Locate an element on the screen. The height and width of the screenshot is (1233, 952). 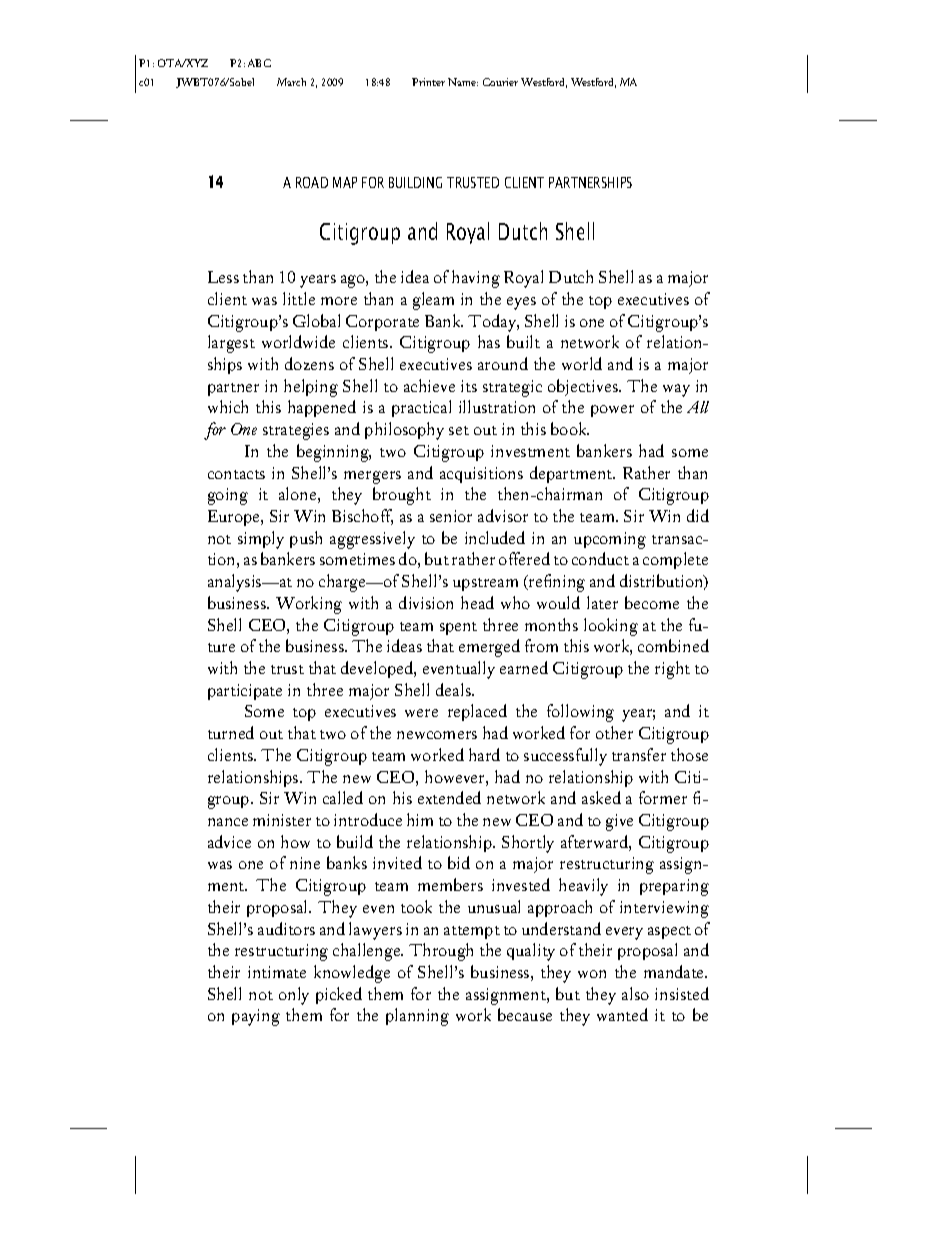
Courier is located at coordinates (500, 82).
